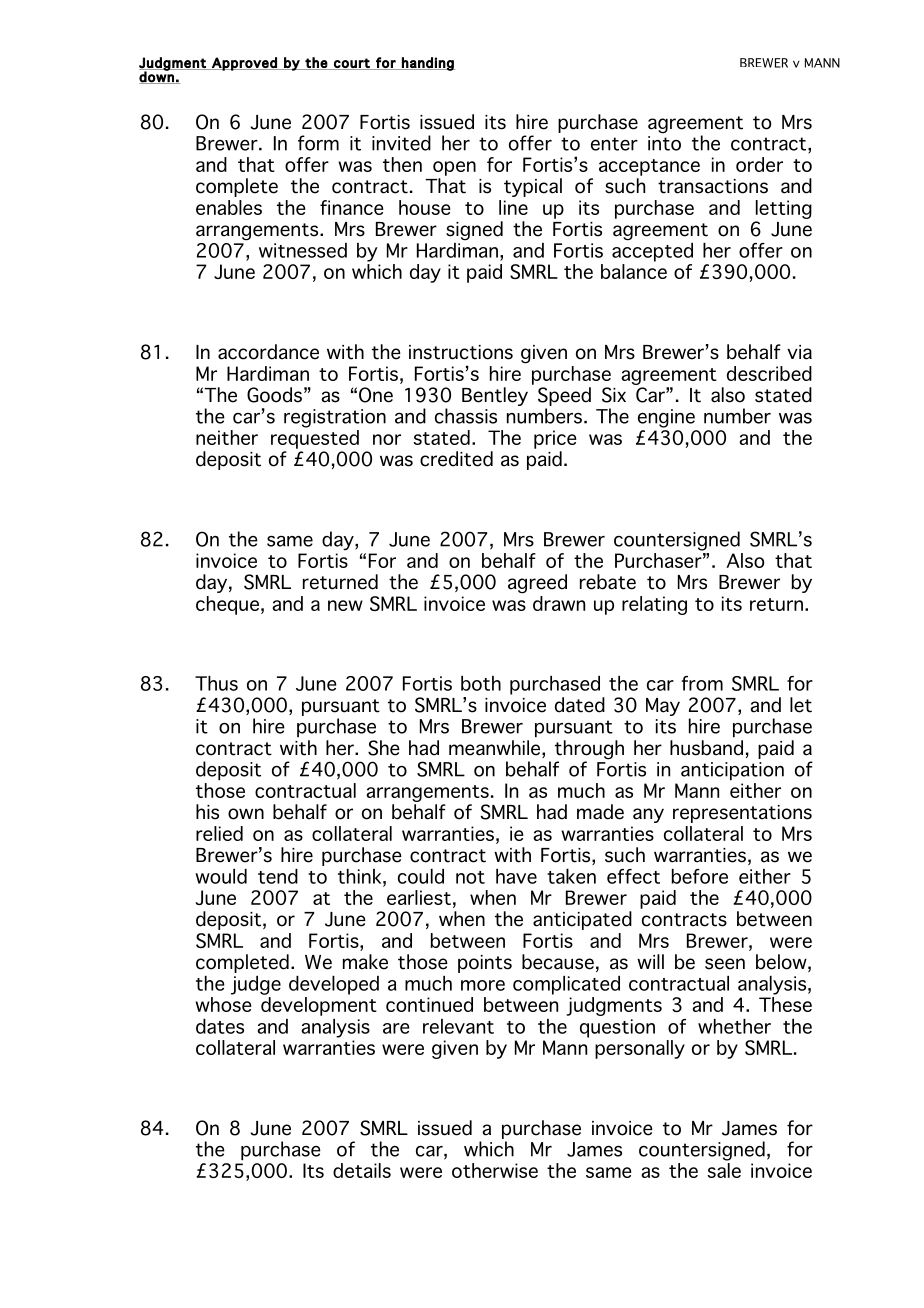  What do you see at coordinates (427, 64) in the screenshot?
I see `handing` at bounding box center [427, 64].
